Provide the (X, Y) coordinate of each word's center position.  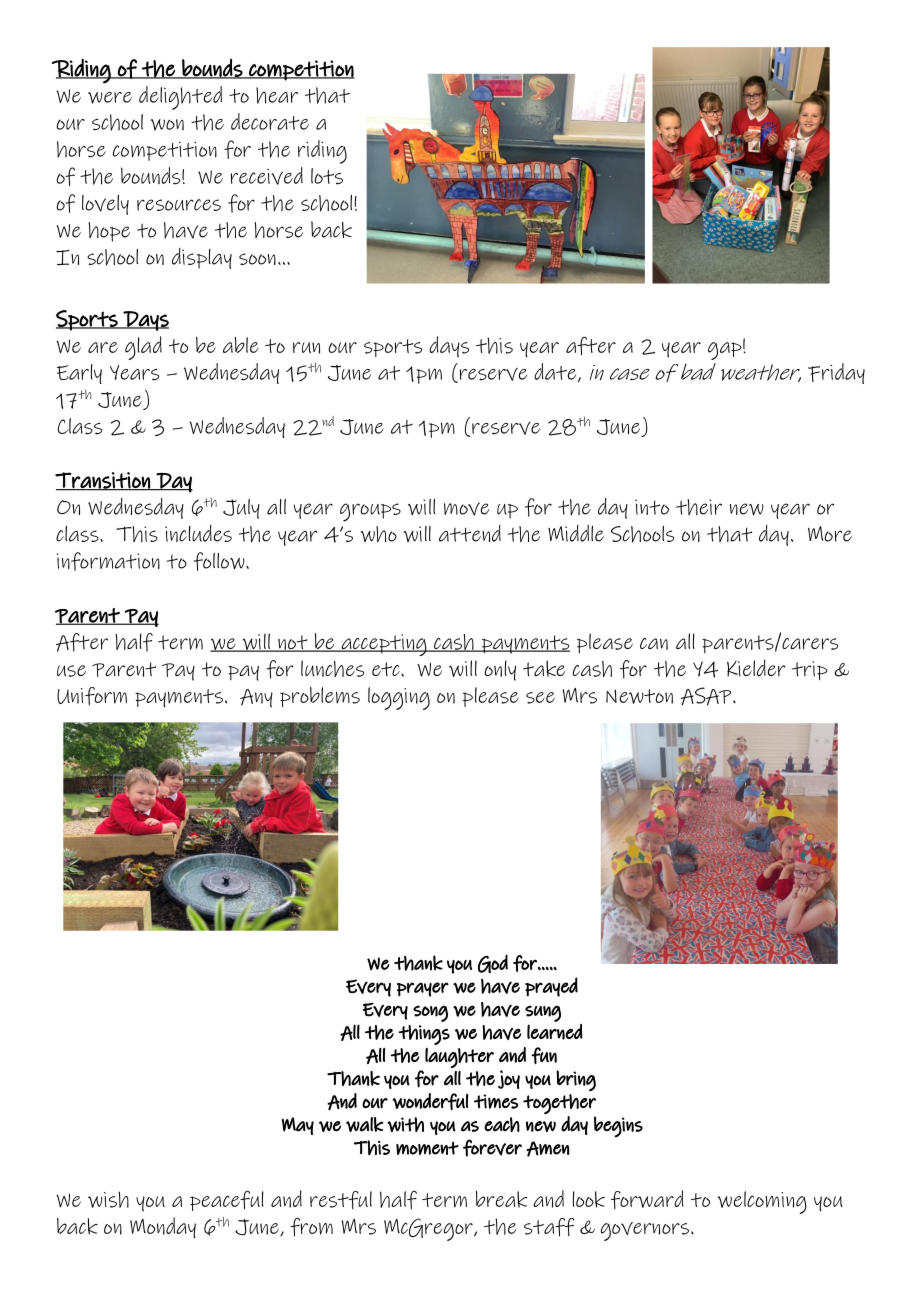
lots (327, 176)
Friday (836, 373)
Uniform (92, 696)
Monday (163, 1228)
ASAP (707, 696)
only (500, 670)
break (501, 1199)
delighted (180, 98)
